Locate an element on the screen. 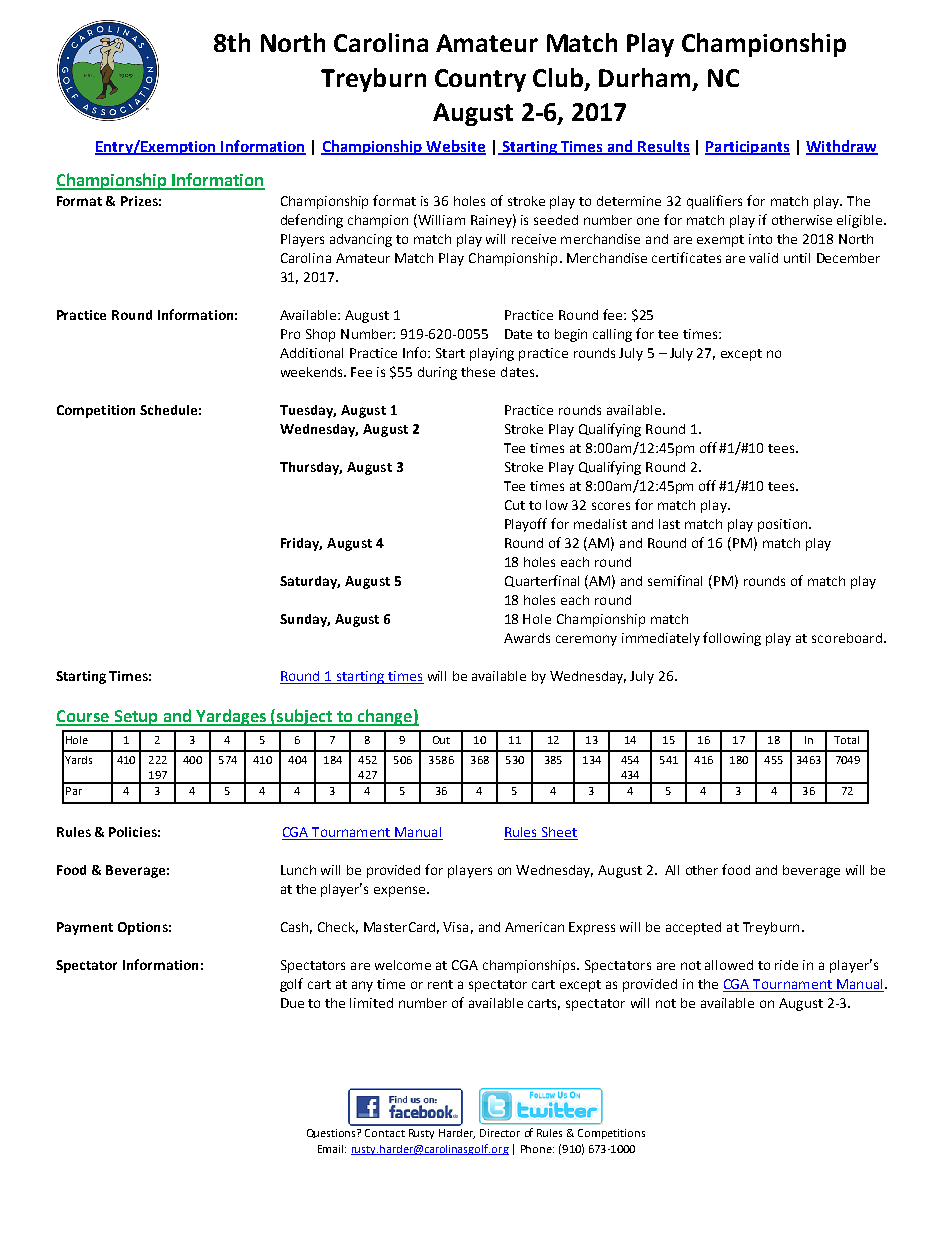 This screenshot has height=1233, width=952. Total is located at coordinates (846, 740).
